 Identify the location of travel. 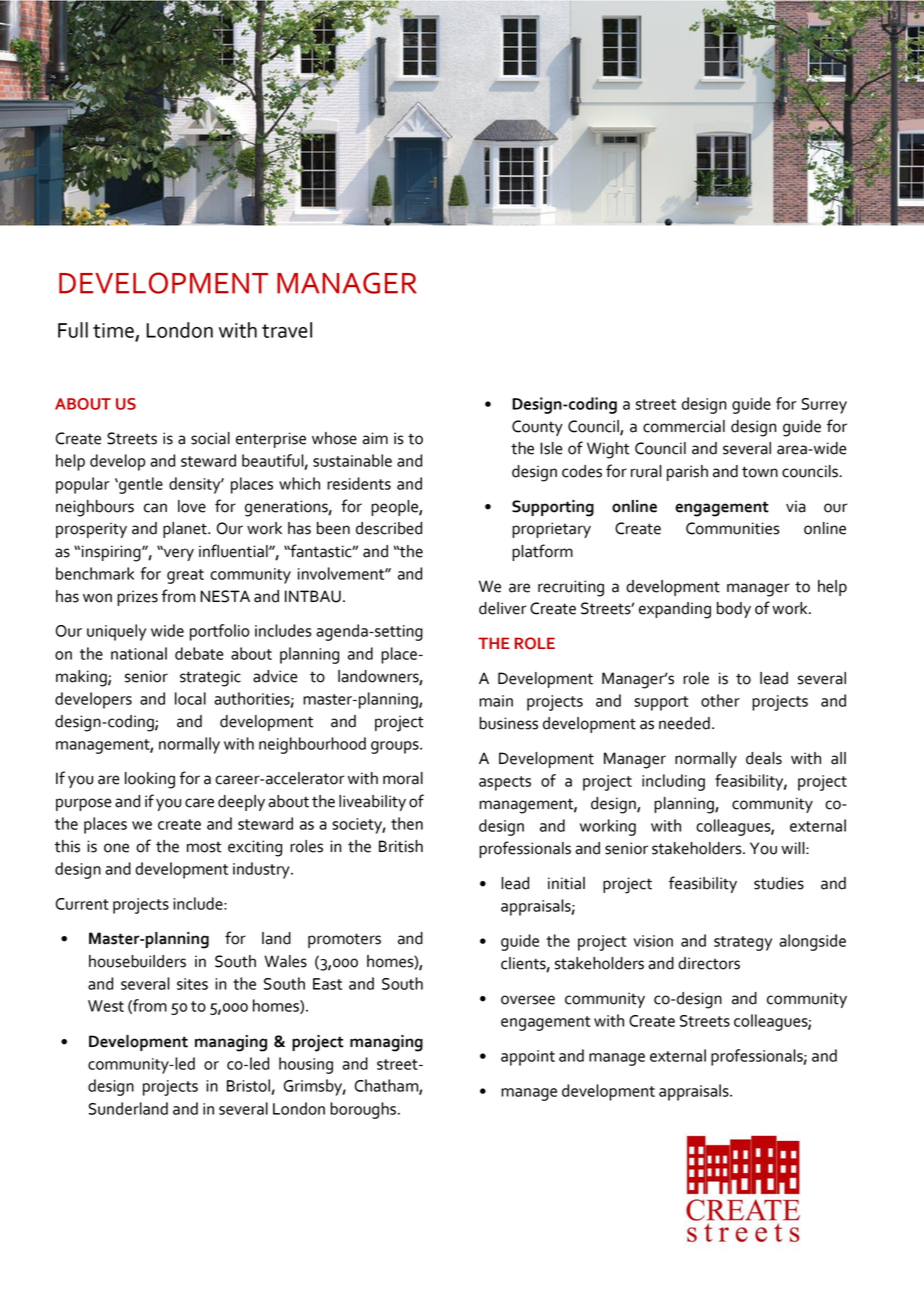
(287, 330).
